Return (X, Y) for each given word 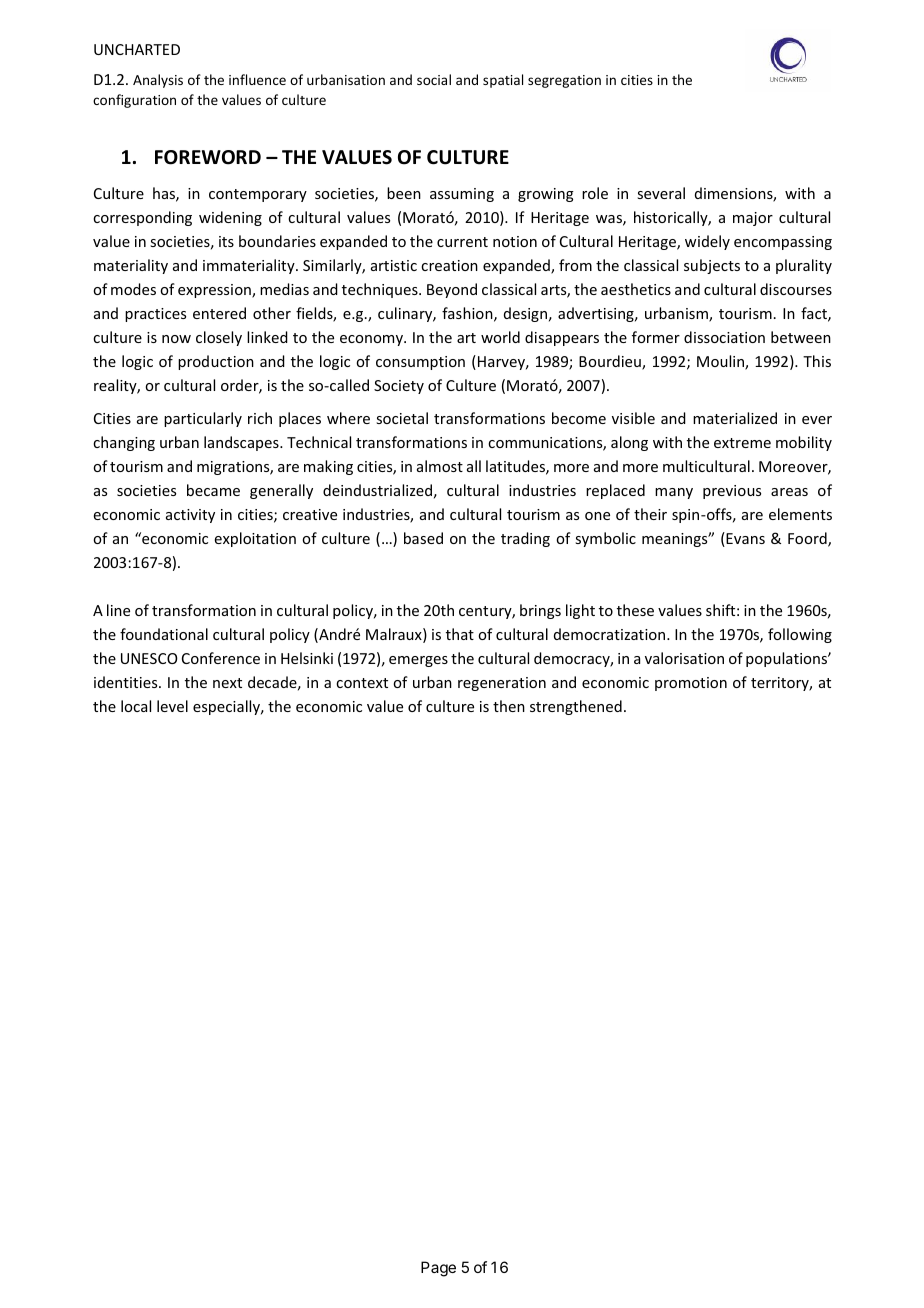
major (753, 219)
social (434, 79)
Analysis (158, 81)
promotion (691, 684)
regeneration (502, 684)
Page (438, 1269)
